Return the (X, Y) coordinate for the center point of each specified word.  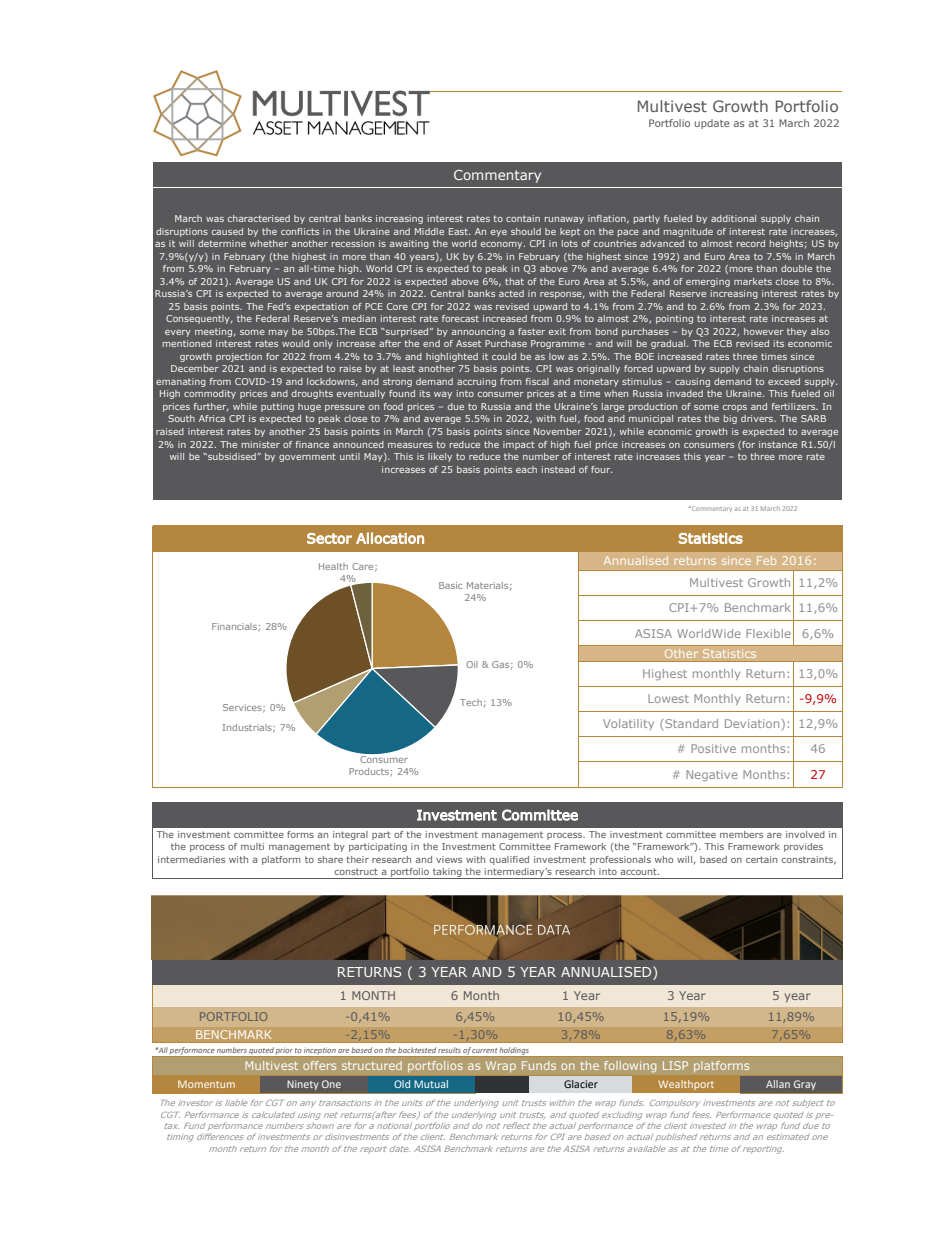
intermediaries (191, 859)
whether (269, 243)
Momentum (206, 1084)
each (526, 469)
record (751, 243)
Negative (712, 775)
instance (778, 444)
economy (503, 245)
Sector (329, 538)
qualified (509, 860)
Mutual (431, 1084)
